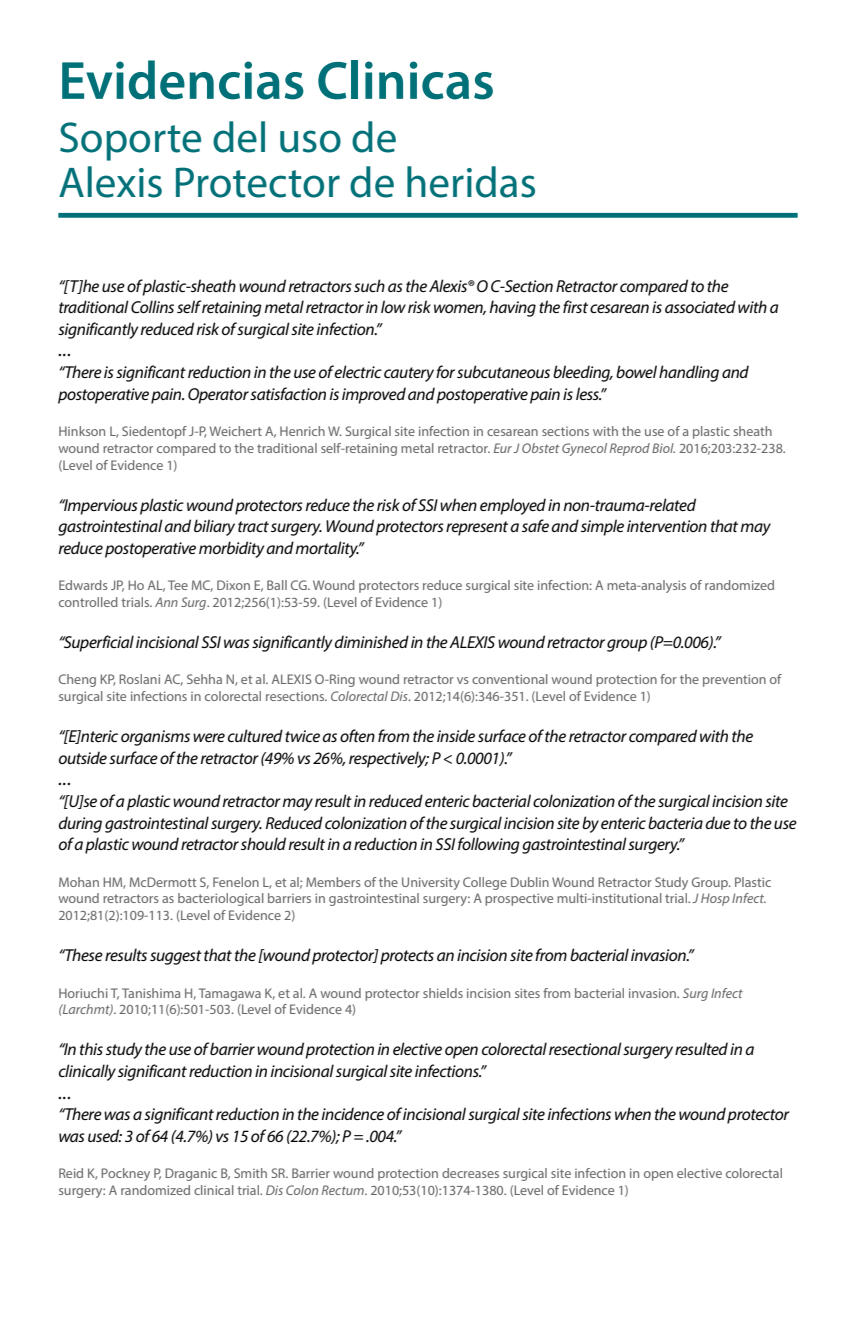 The height and width of the image is (1322, 856). I want to click on Cheng, so click(77, 680).
